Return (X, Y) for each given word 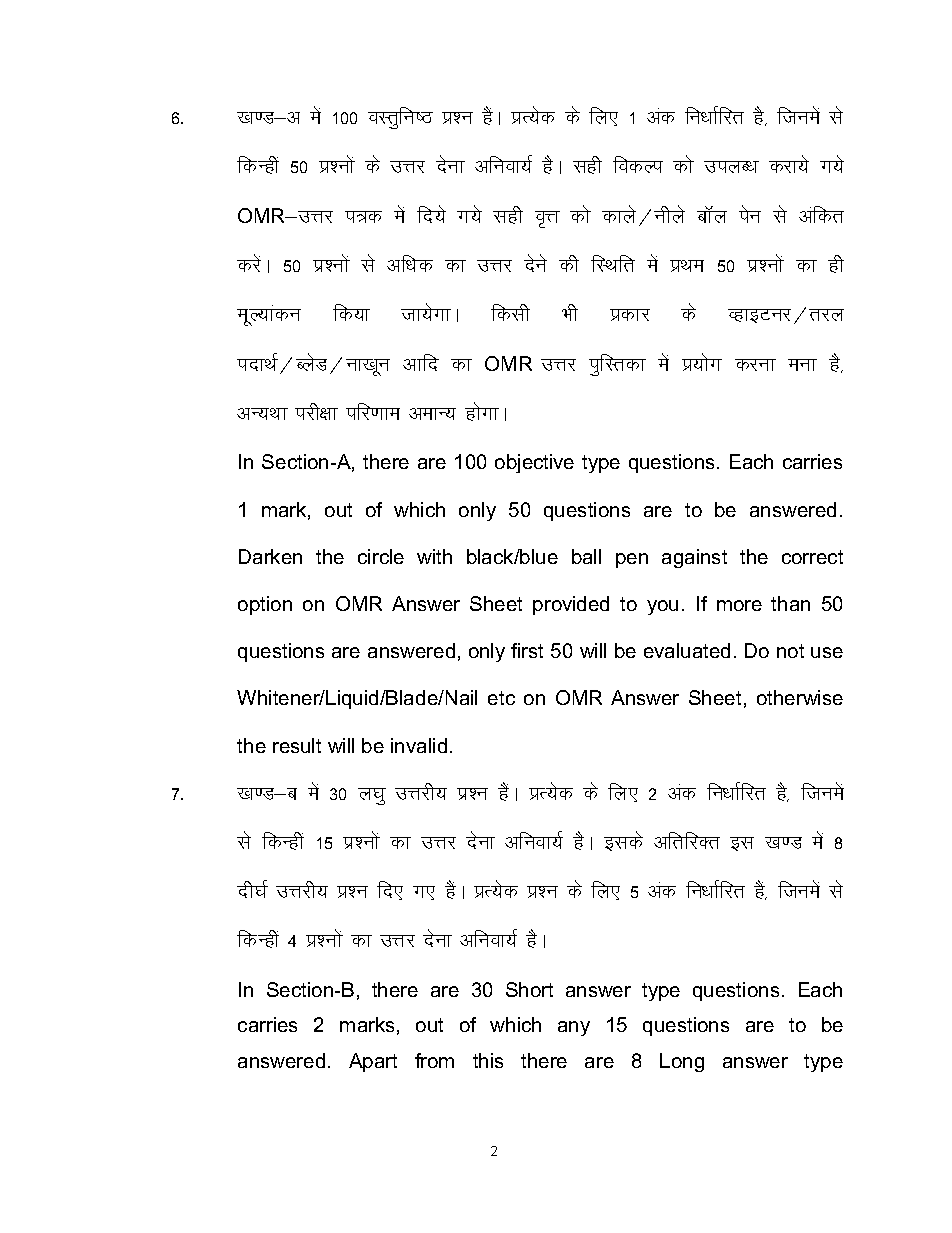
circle (381, 556)
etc (501, 698)
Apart (373, 1062)
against (694, 558)
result (297, 745)
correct (812, 557)
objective (534, 463)
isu (750, 214)
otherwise (800, 697)
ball (586, 556)
